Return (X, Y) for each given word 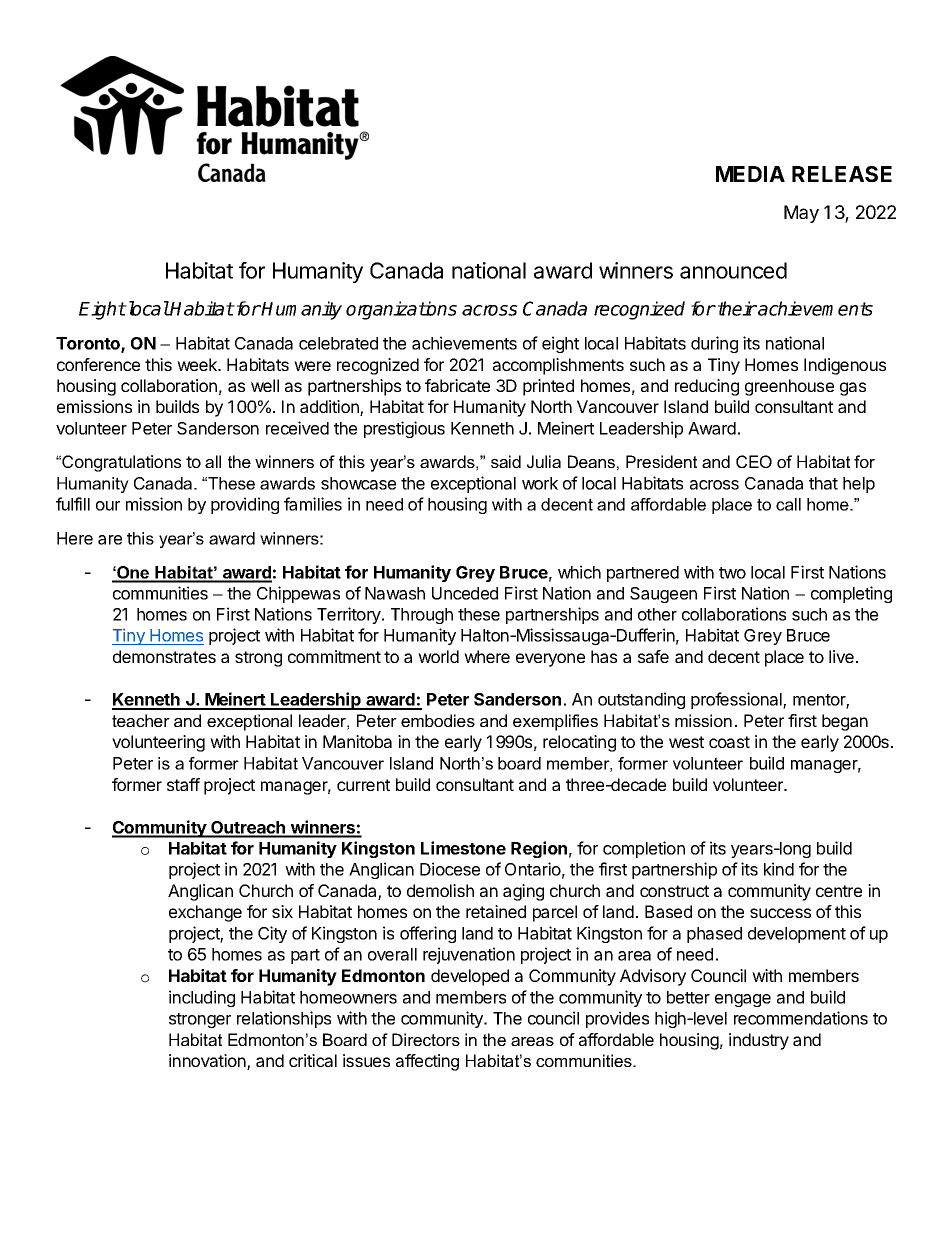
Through (422, 616)
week (198, 364)
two (732, 573)
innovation (208, 1062)
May (801, 214)
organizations (401, 310)
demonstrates (164, 656)
